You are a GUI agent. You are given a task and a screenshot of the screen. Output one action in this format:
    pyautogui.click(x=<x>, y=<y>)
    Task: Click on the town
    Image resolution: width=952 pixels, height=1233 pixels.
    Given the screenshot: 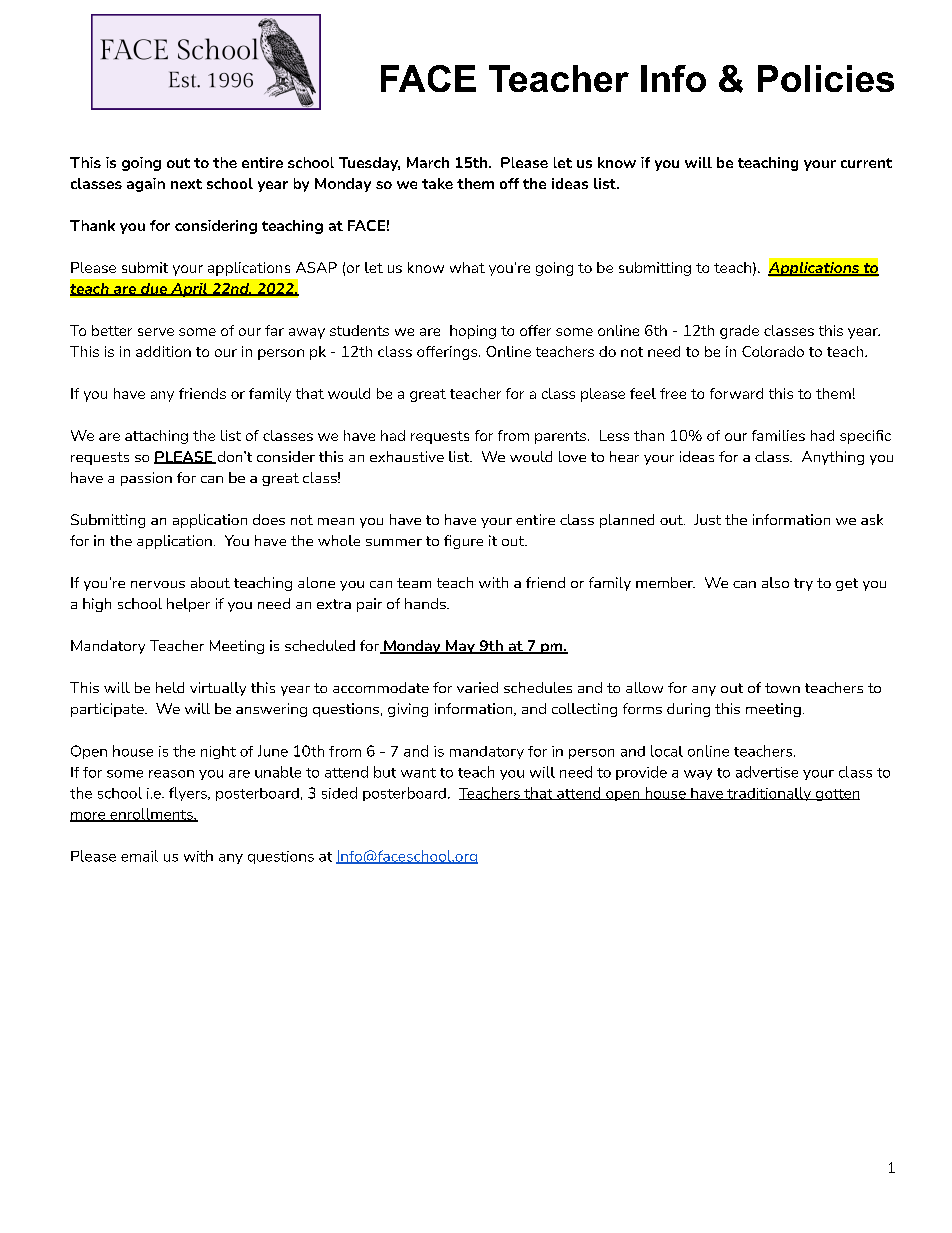 What is the action you would take?
    pyautogui.click(x=782, y=688)
